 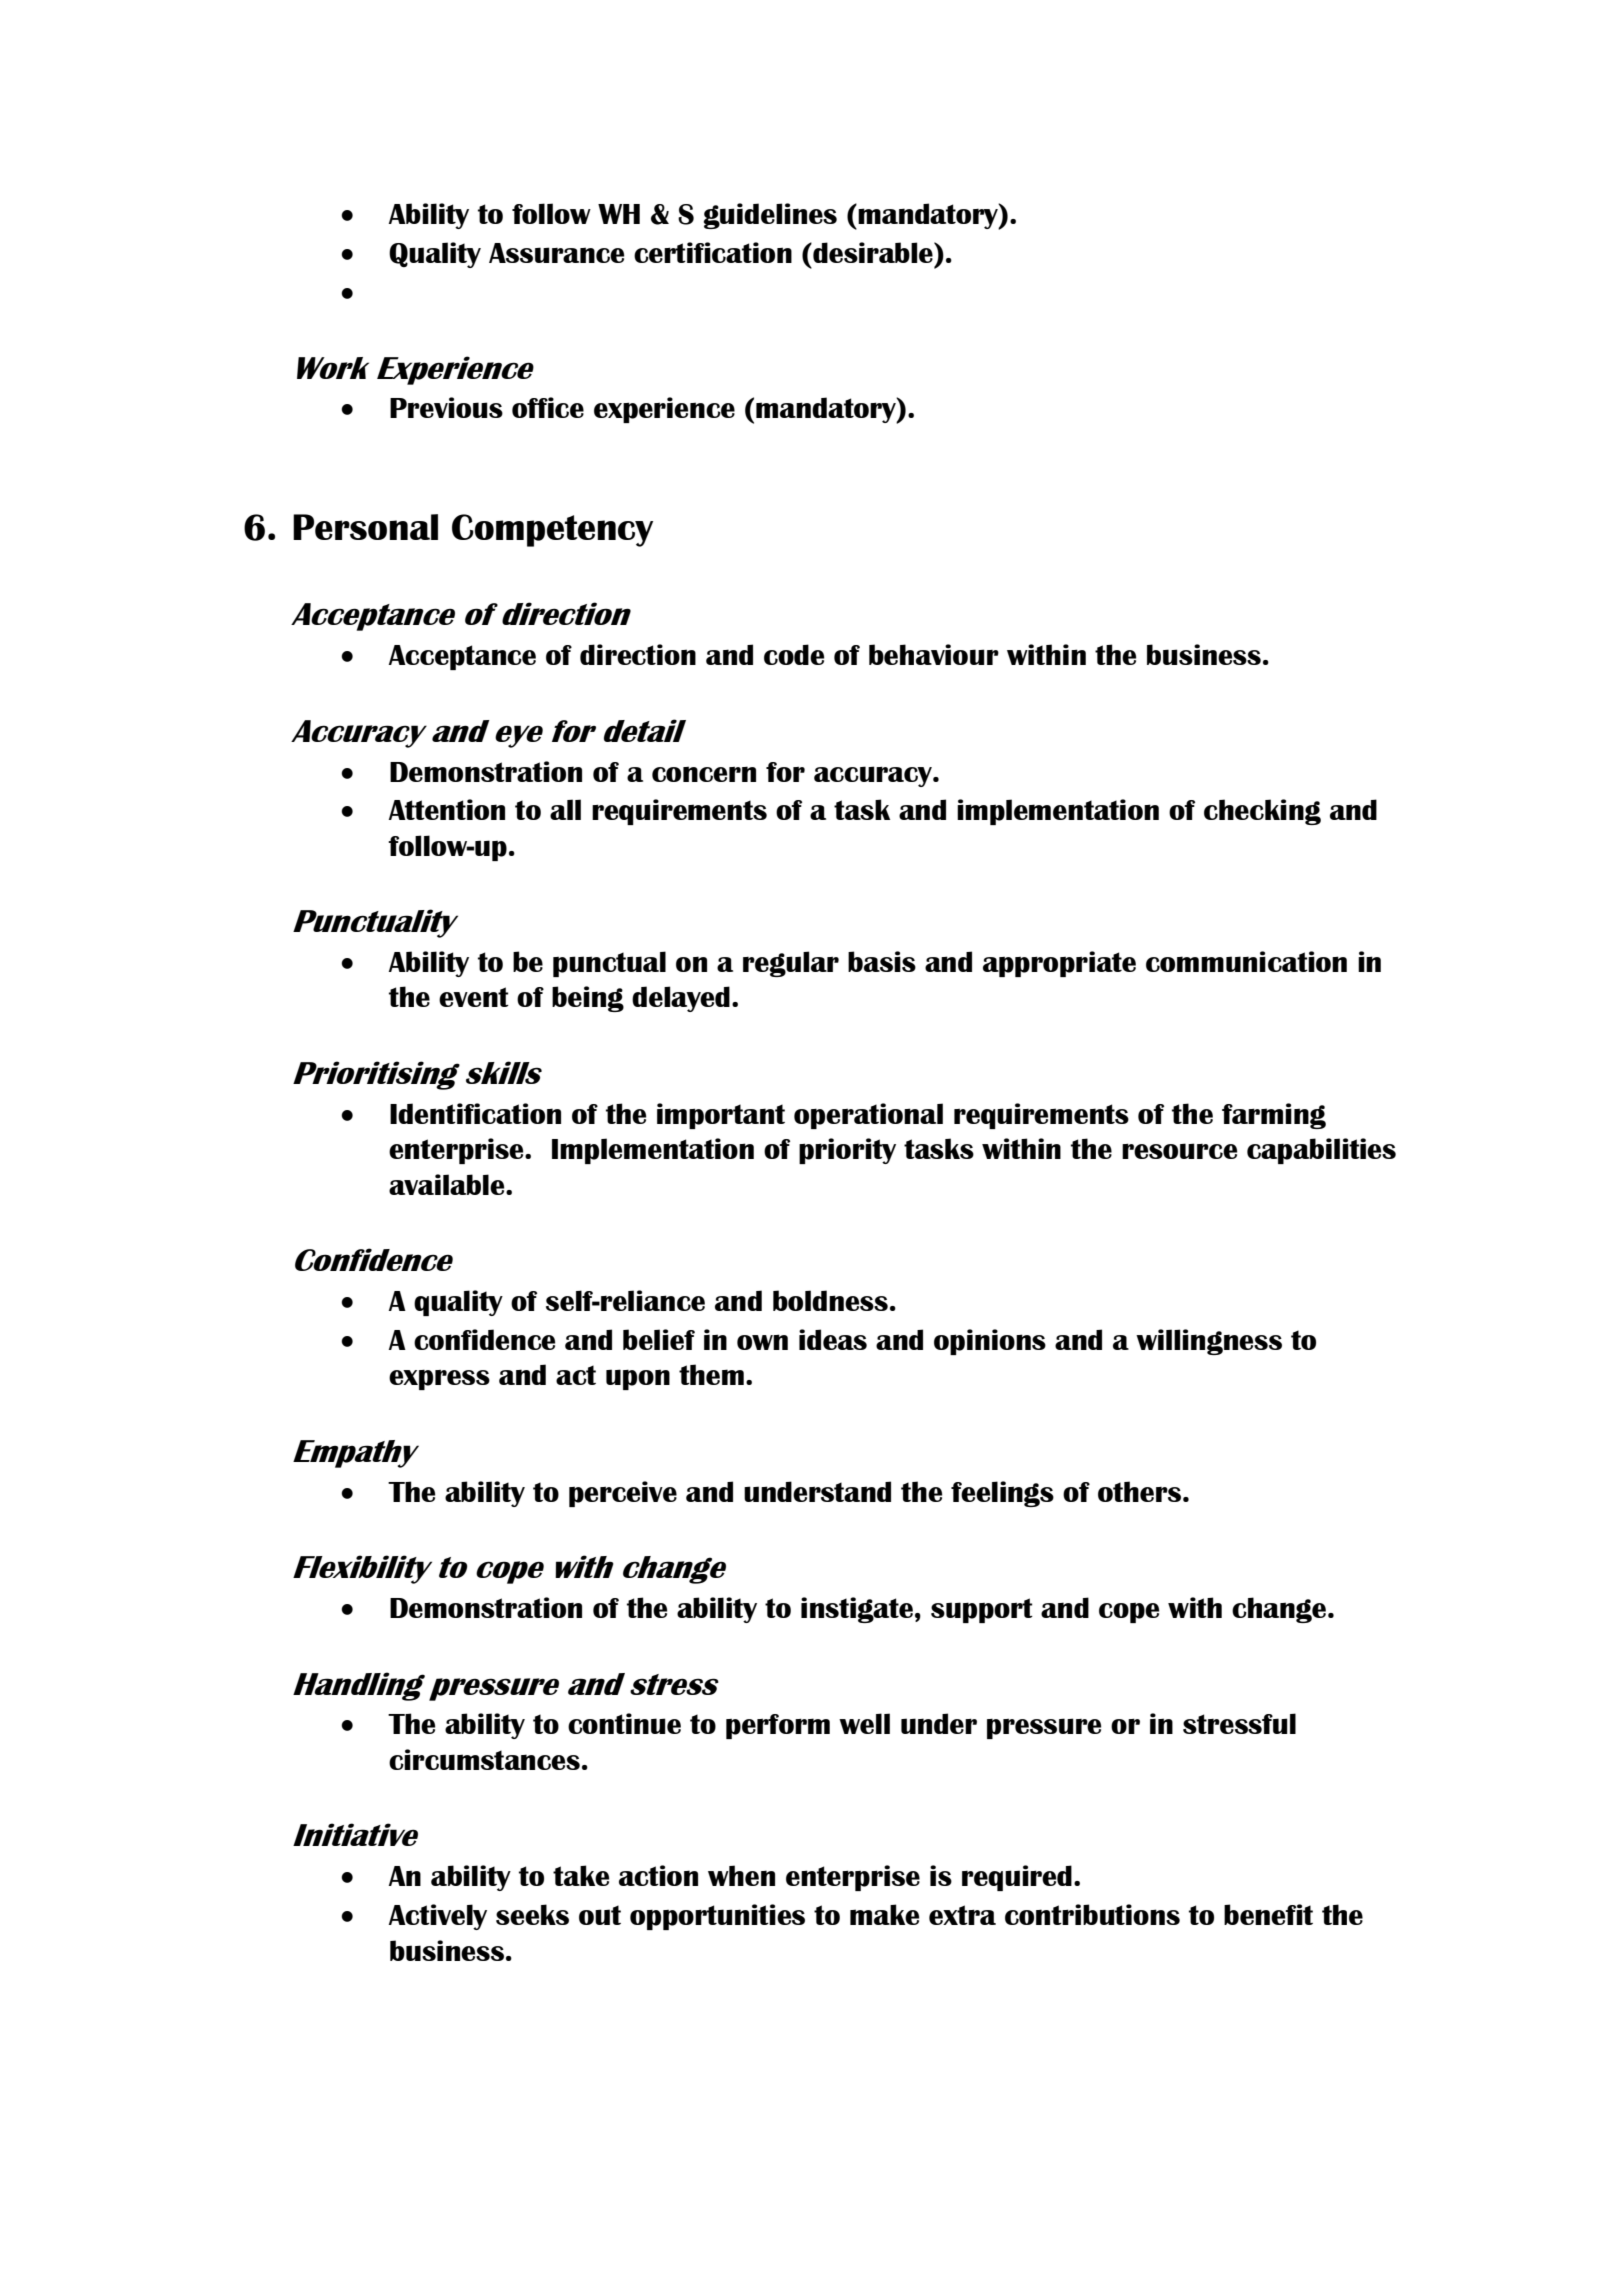 I want to click on Assurance, so click(x=556, y=253).
